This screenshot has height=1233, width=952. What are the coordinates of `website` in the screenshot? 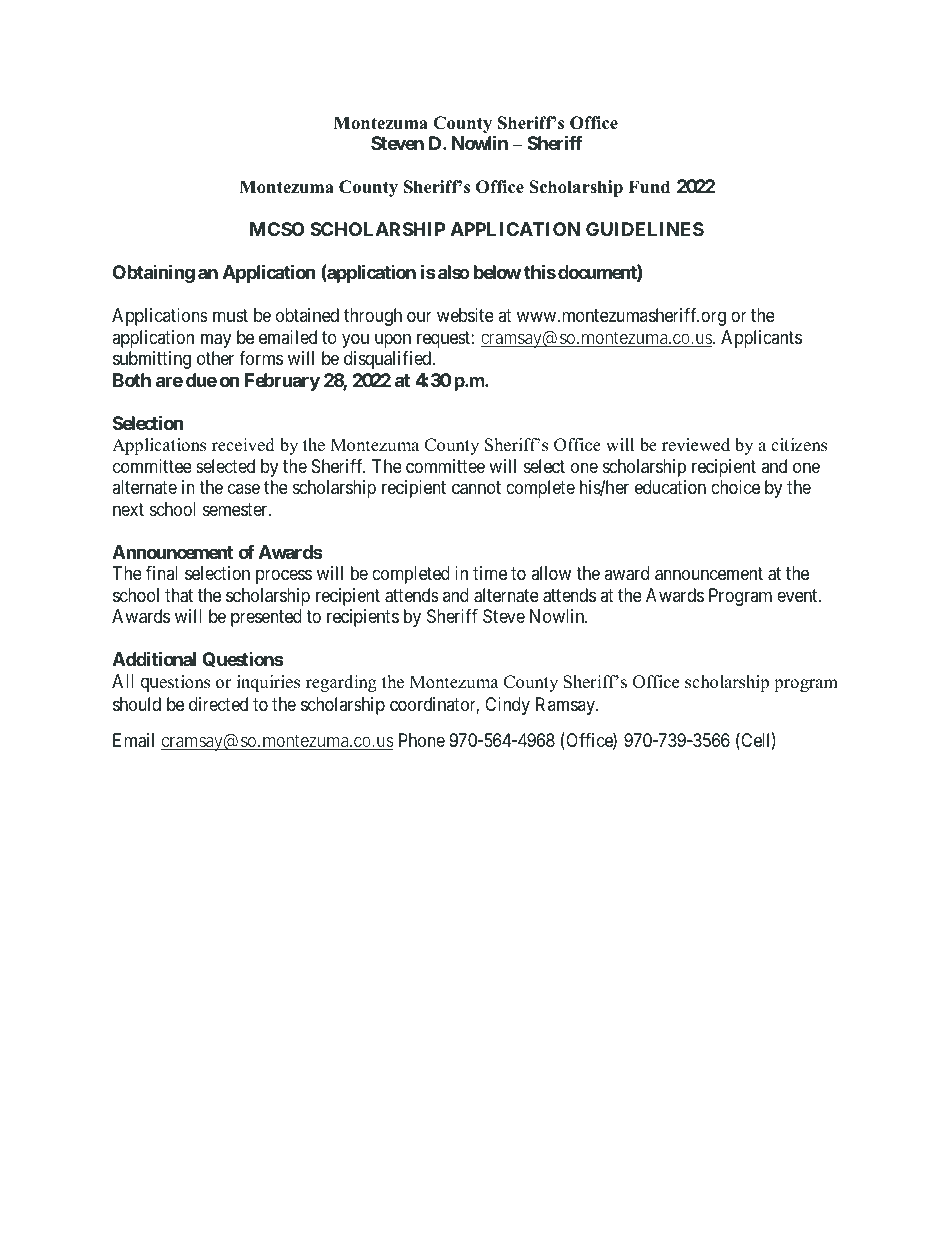 It's located at (465, 315).
